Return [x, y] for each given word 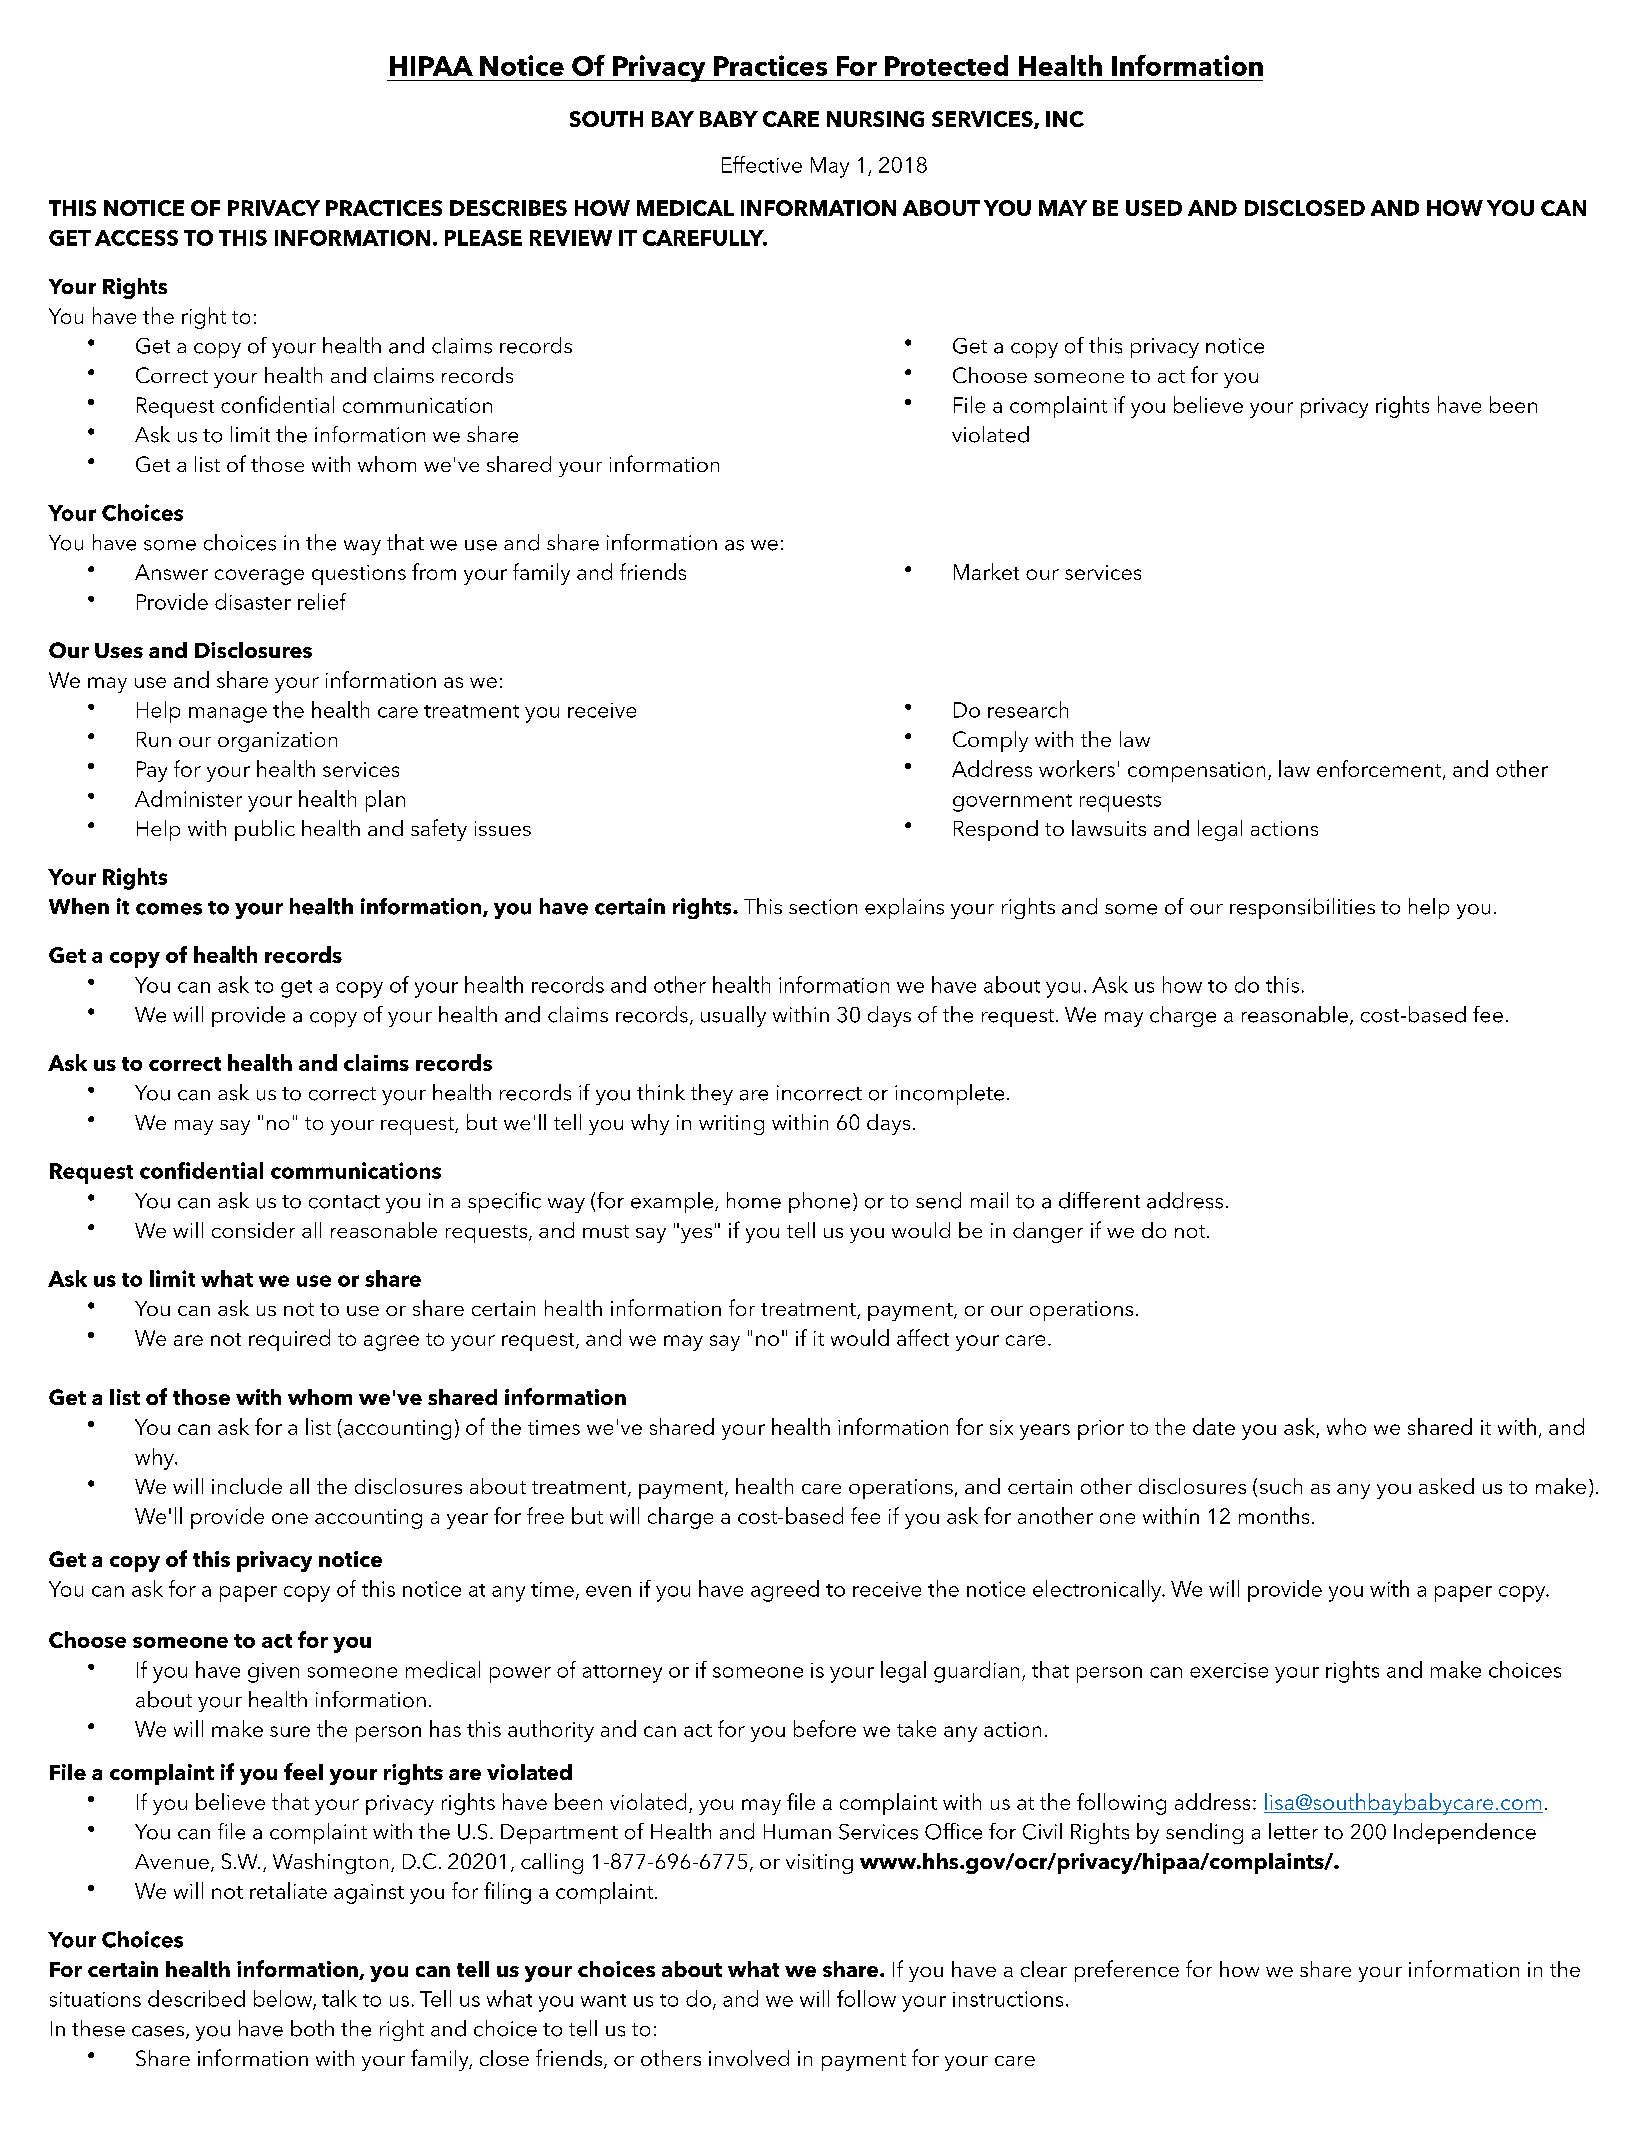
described [196, 1998]
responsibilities [1302, 908]
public [265, 830]
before [825, 1728]
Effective [762, 164]
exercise [1229, 1670]
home [754, 1200]
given [273, 1673]
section [823, 907]
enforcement [1380, 769]
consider [253, 1230]
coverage [259, 577]
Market [986, 571]
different [1099, 1200]
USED [1154, 208]
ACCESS [136, 238]
